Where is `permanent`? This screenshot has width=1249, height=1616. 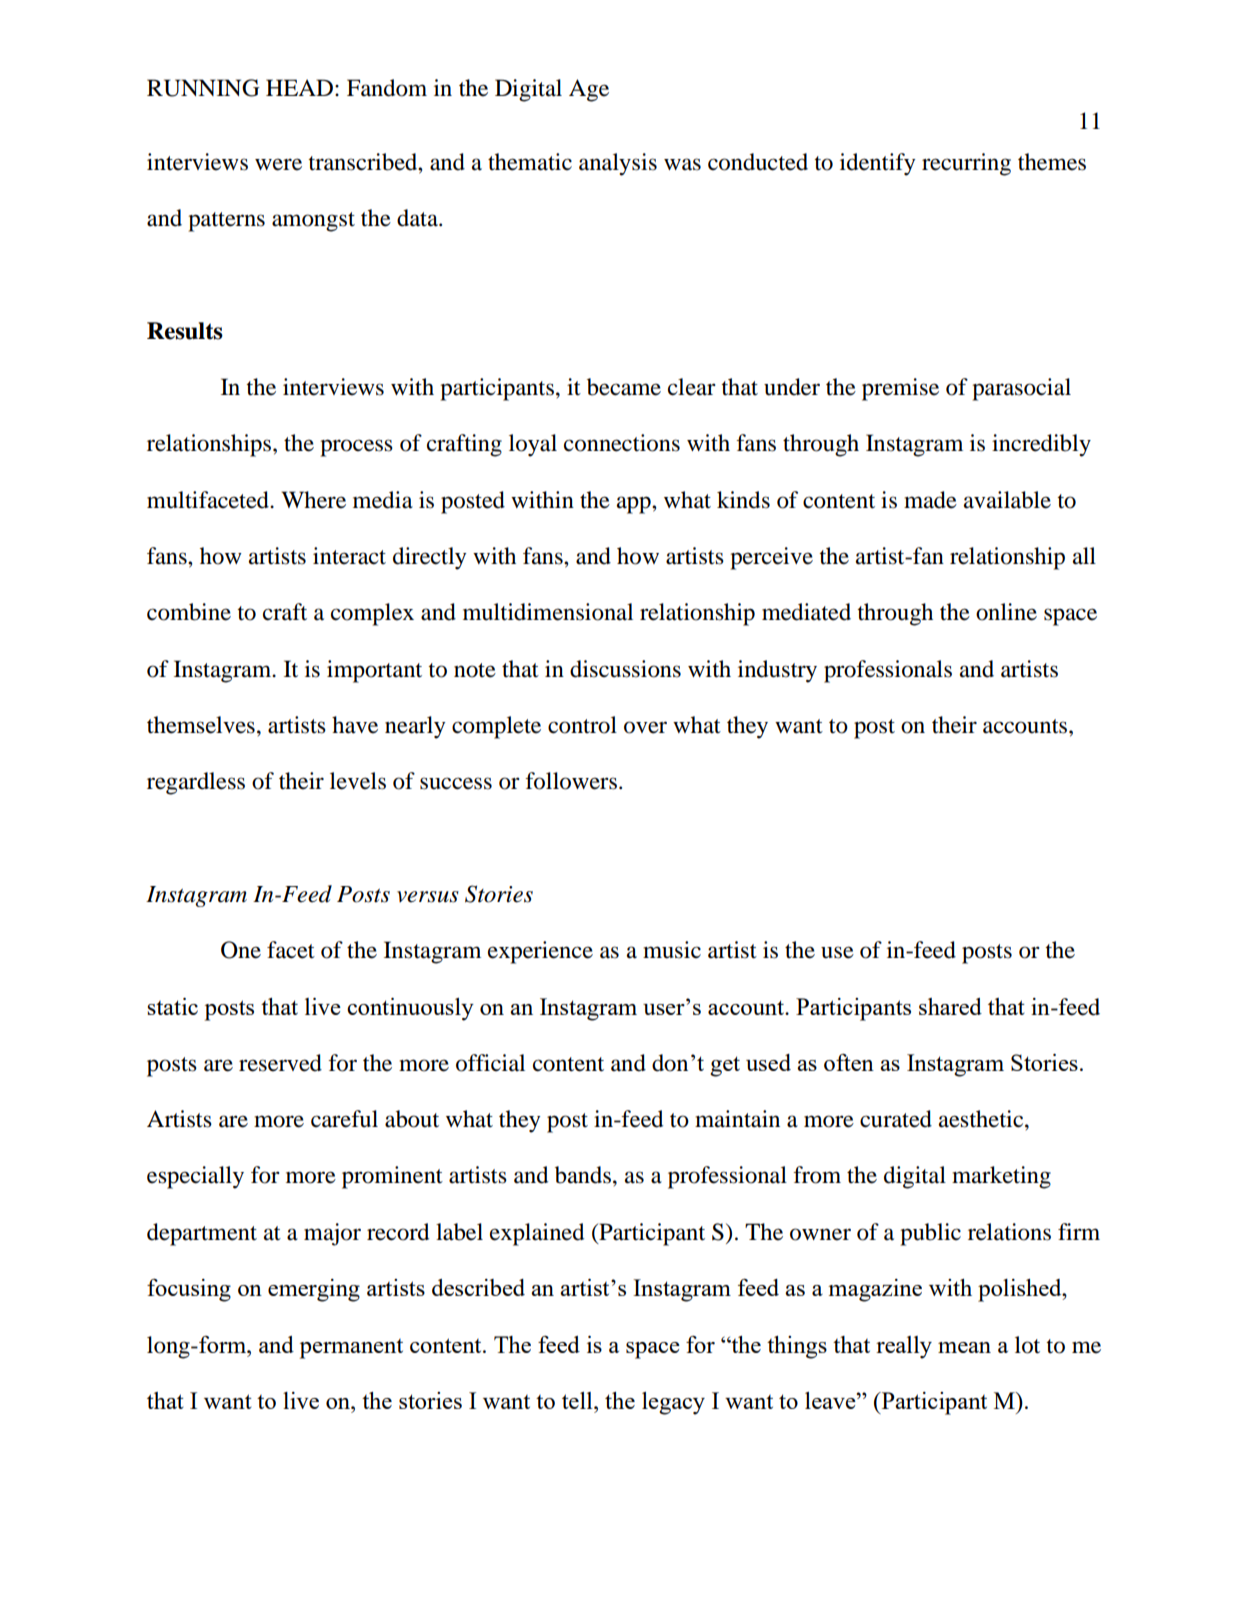
permanent is located at coordinates (351, 1349).
